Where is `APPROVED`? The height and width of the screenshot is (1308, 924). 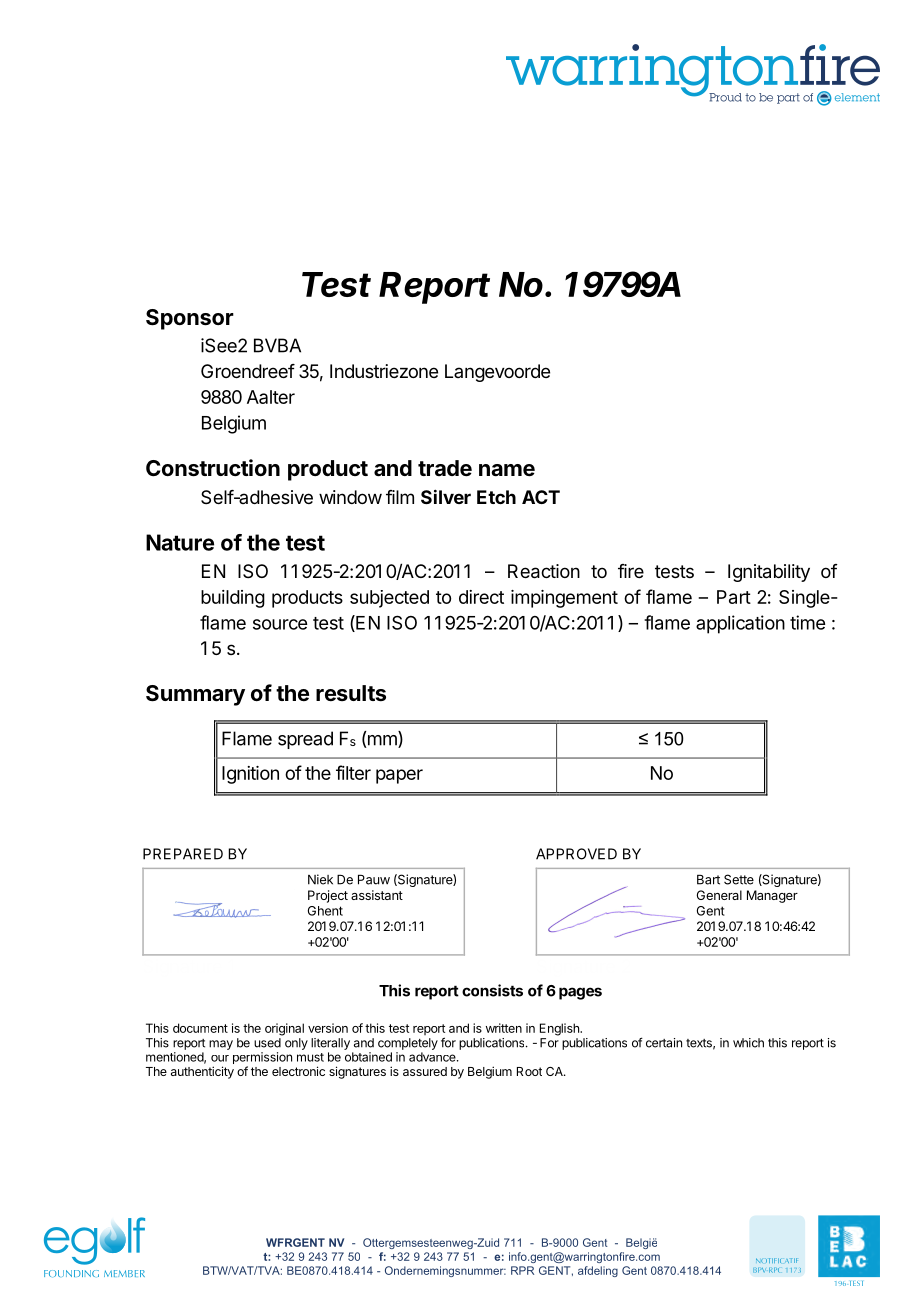 APPROVED is located at coordinates (576, 854).
